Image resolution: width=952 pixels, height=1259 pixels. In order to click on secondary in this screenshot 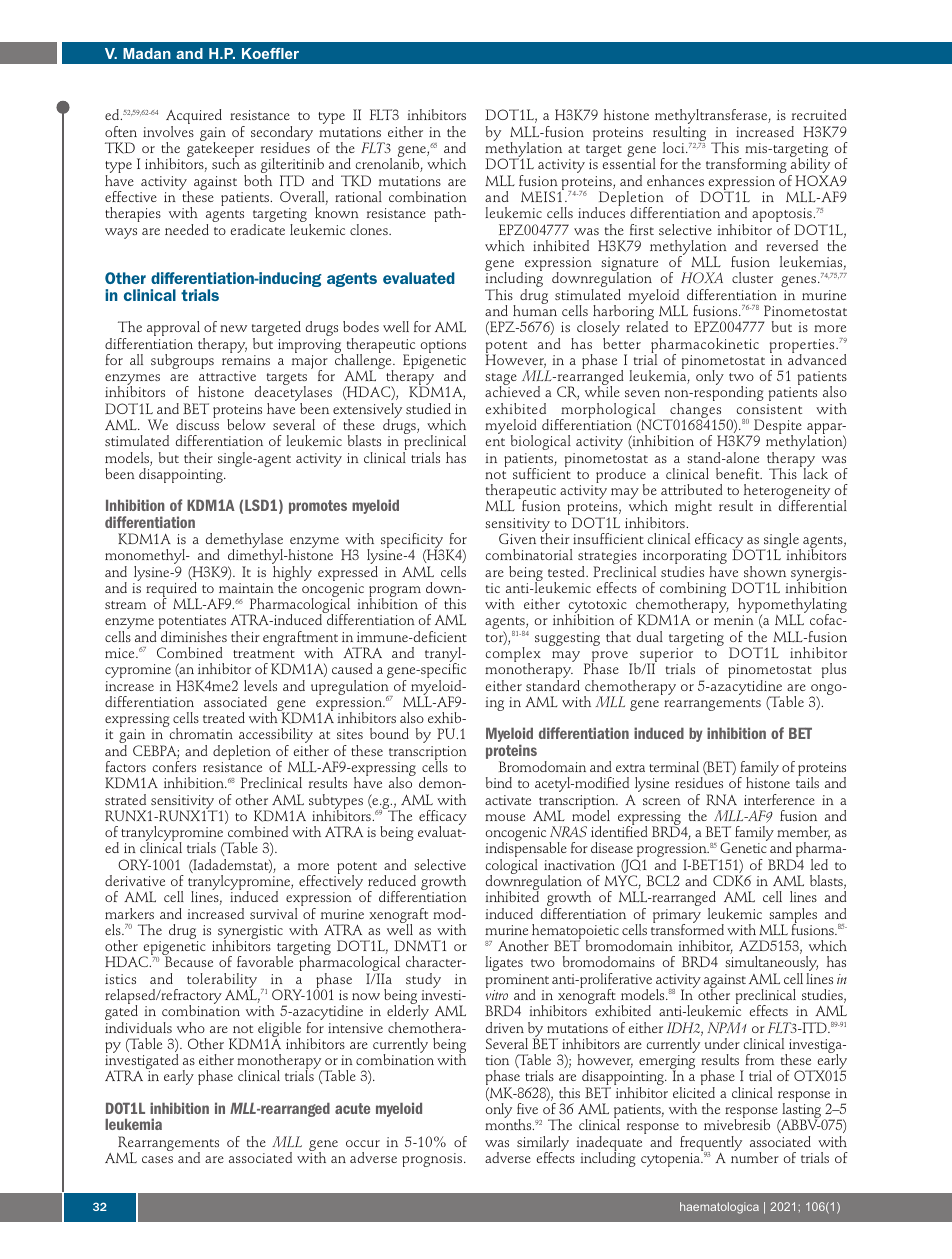, I will do `click(282, 135)`.
